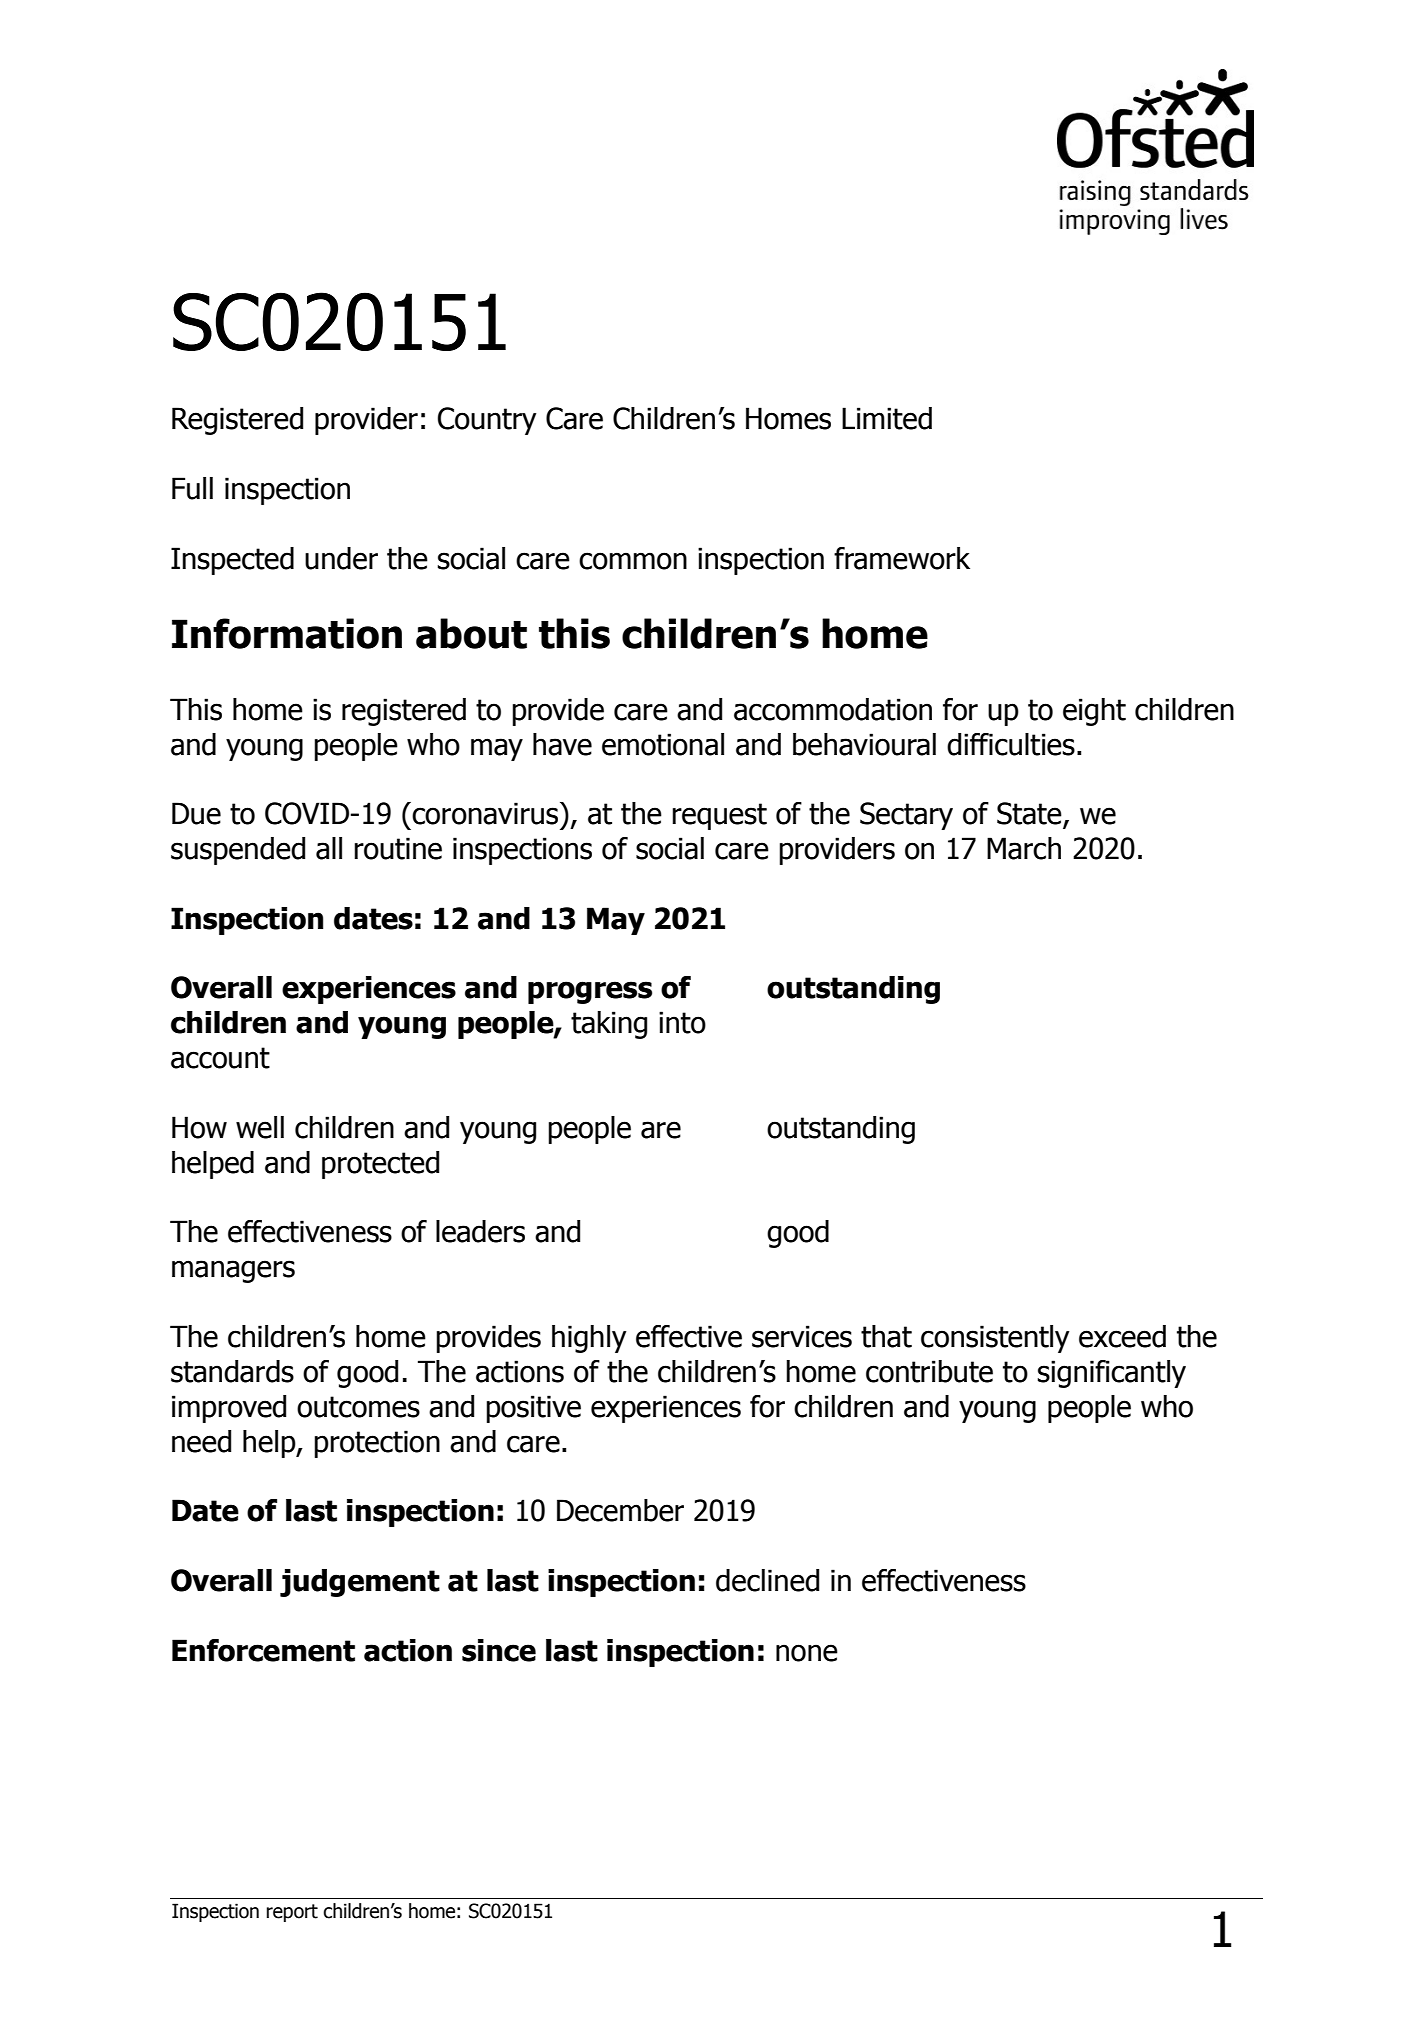 The image size is (1424, 2018). I want to click on December, so click(620, 1510).
